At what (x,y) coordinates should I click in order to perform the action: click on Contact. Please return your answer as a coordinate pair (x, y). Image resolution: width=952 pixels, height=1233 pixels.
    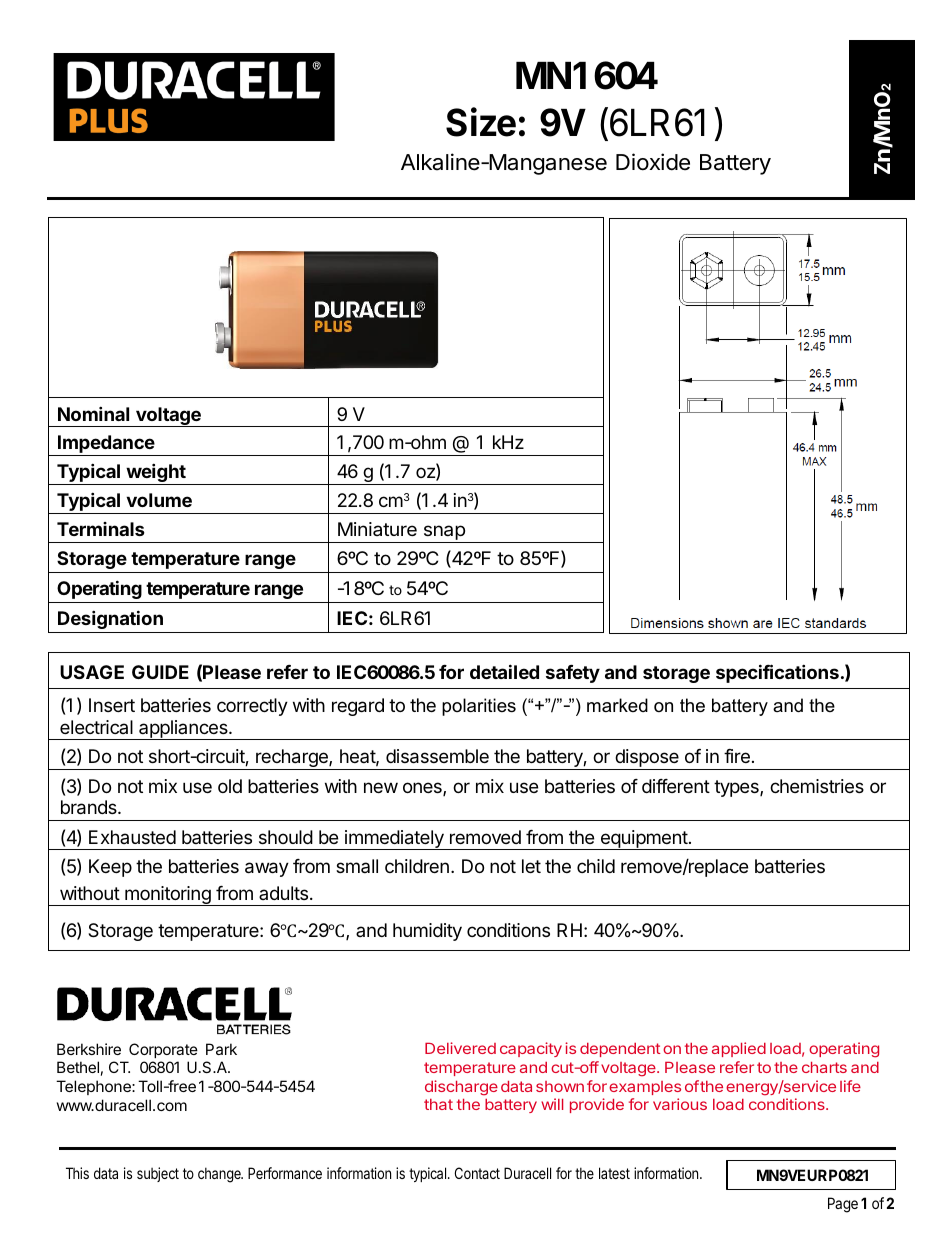
    Looking at the image, I should click on (477, 1173).
